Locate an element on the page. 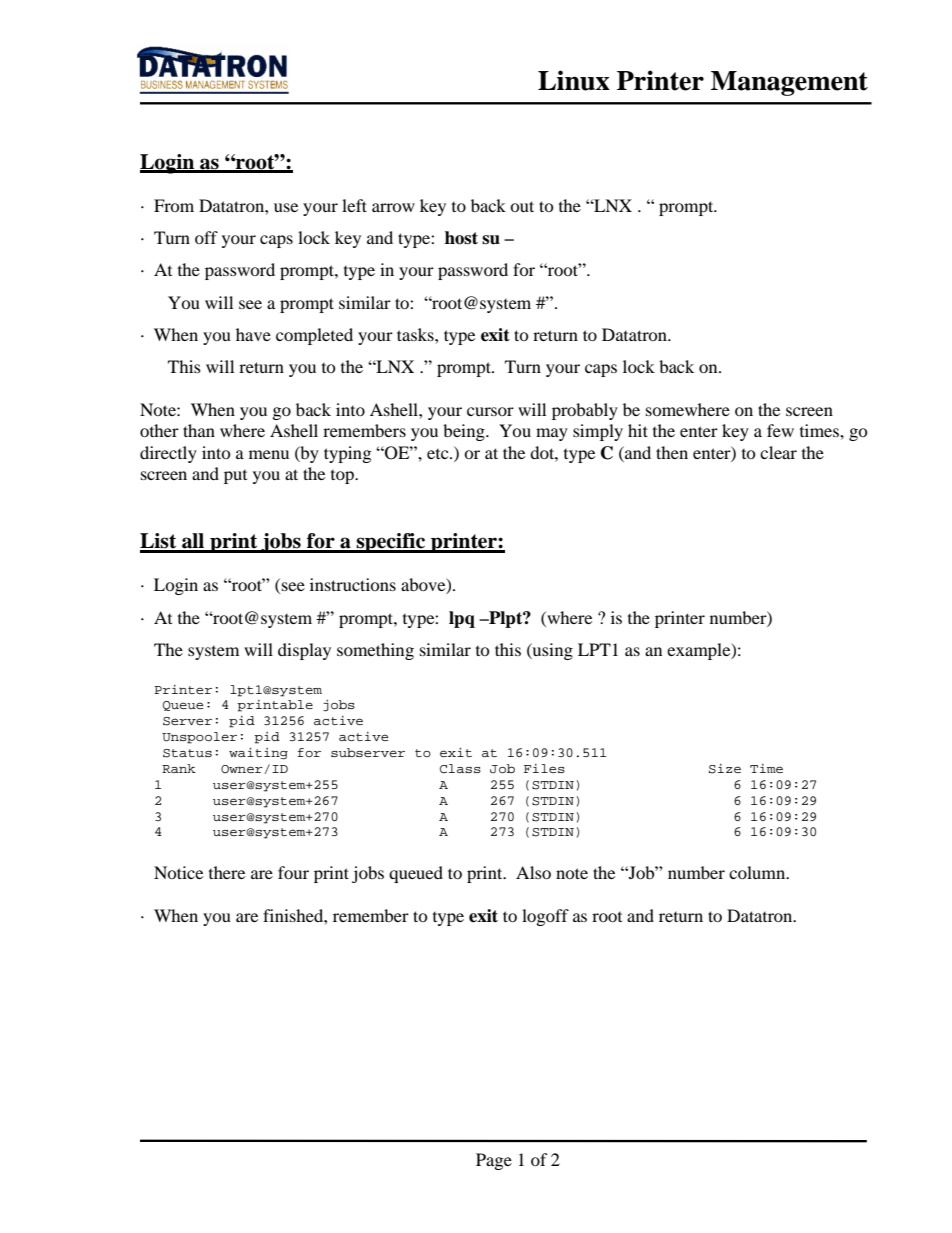 This page has height=1233, width=952. being is located at coordinates (465, 432).
